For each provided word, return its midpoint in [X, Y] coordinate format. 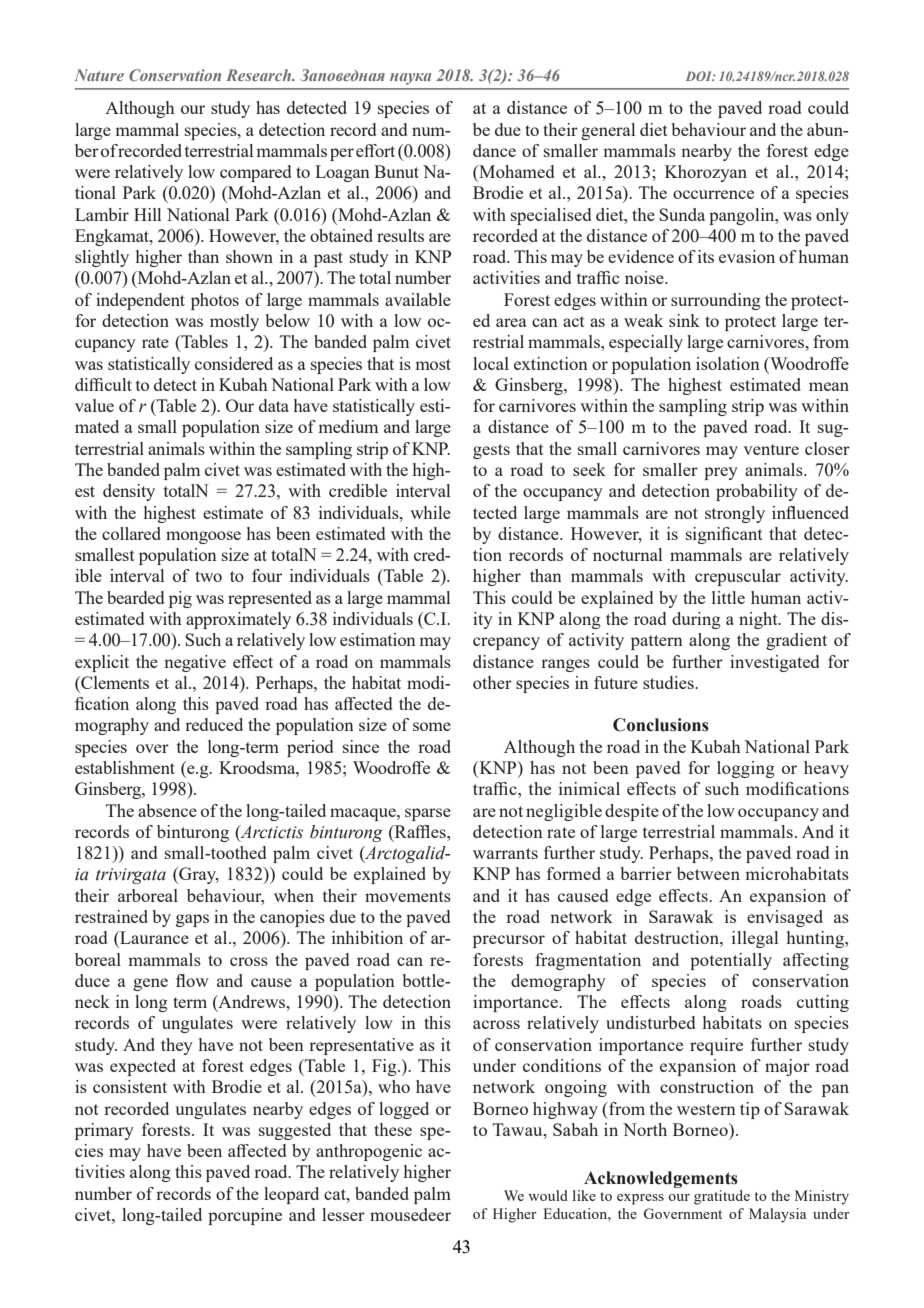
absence [167, 810]
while [430, 512]
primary [104, 1131]
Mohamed [515, 173]
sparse [428, 814]
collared [131, 533]
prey [721, 473]
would [548, 1195]
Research [260, 75]
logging [746, 769]
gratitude [722, 1197]
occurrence [713, 194]
